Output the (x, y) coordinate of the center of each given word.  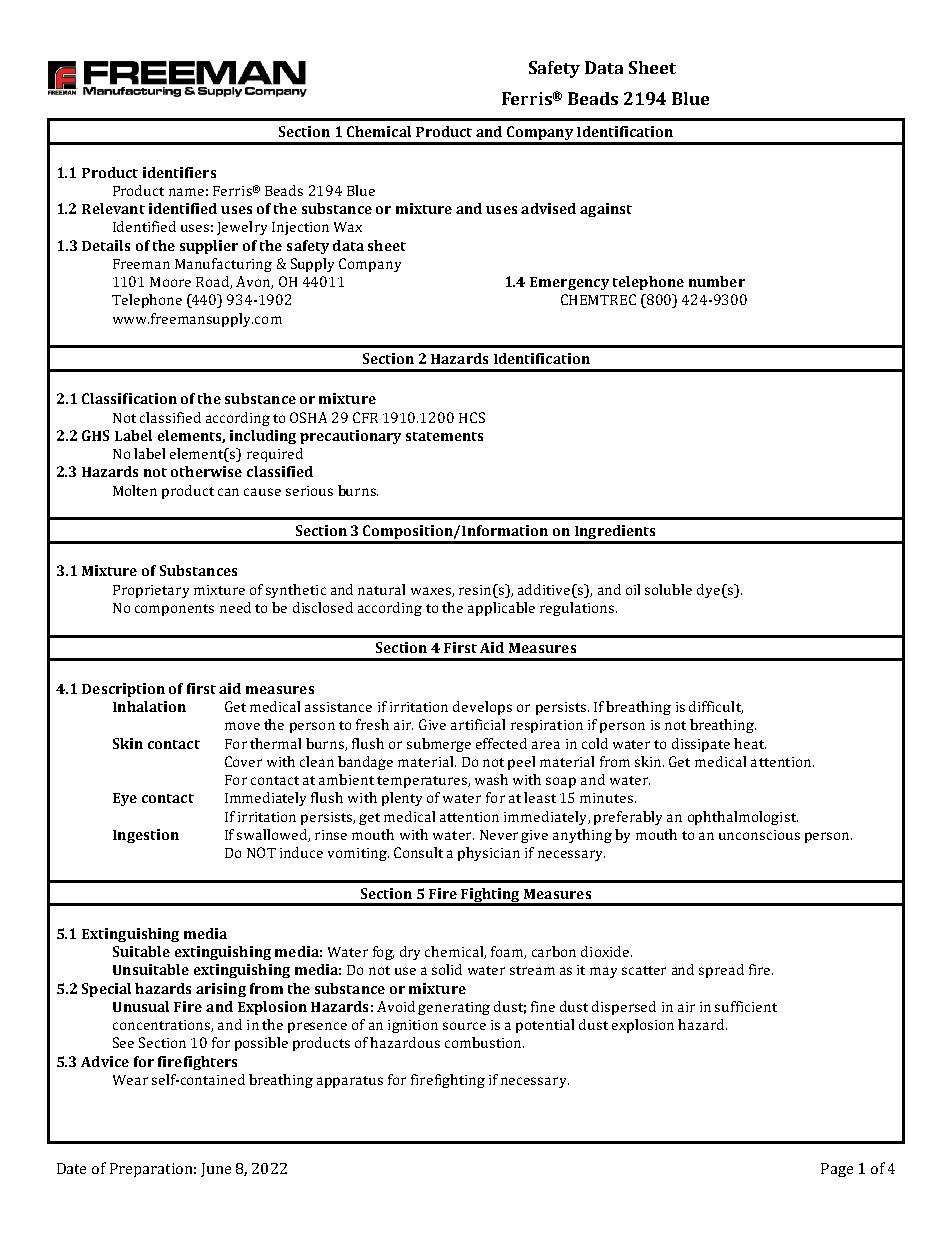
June (216, 1170)
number (717, 281)
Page (837, 1170)
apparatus (350, 1082)
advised (548, 208)
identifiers (179, 172)
